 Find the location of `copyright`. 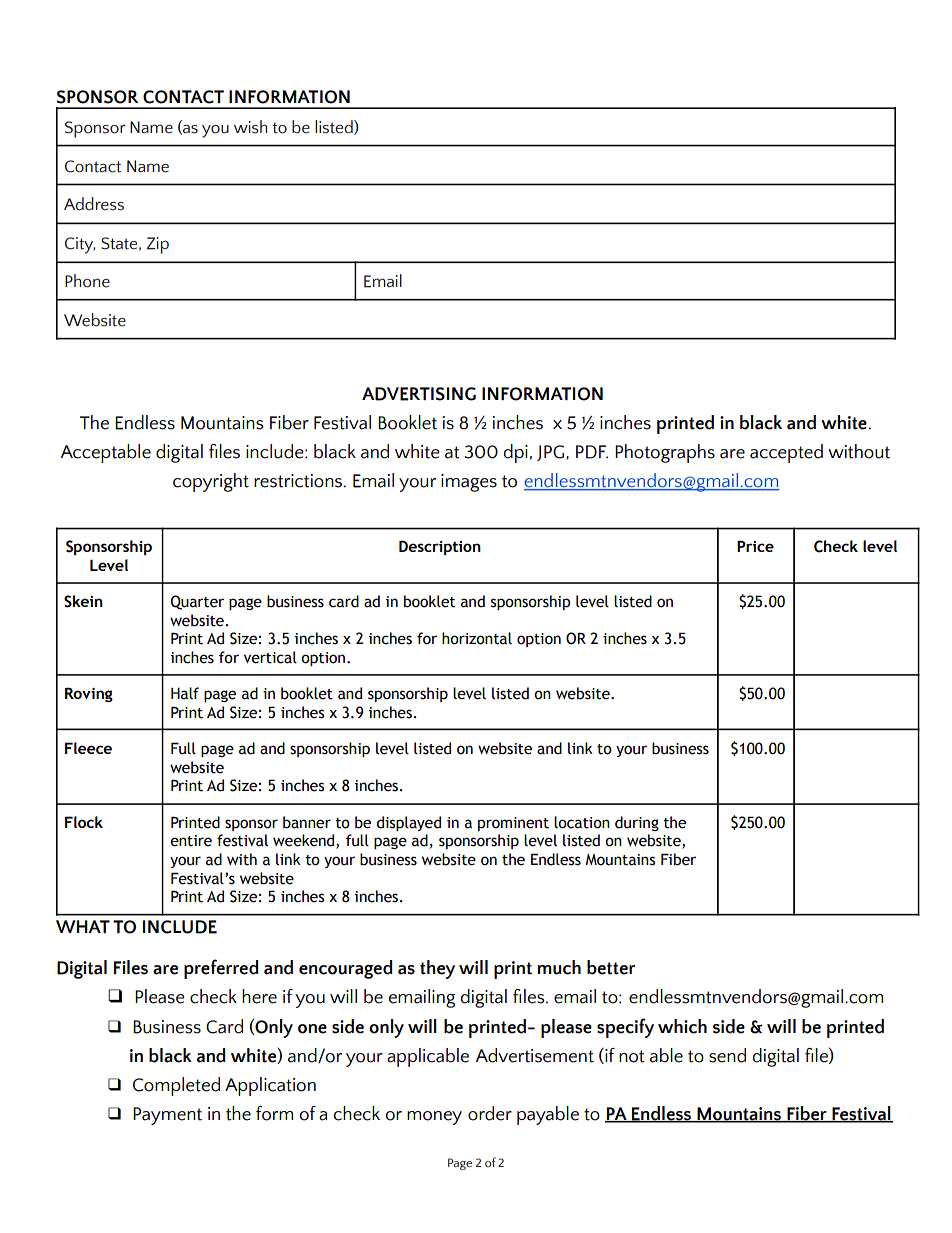

copyright is located at coordinates (211, 482).
